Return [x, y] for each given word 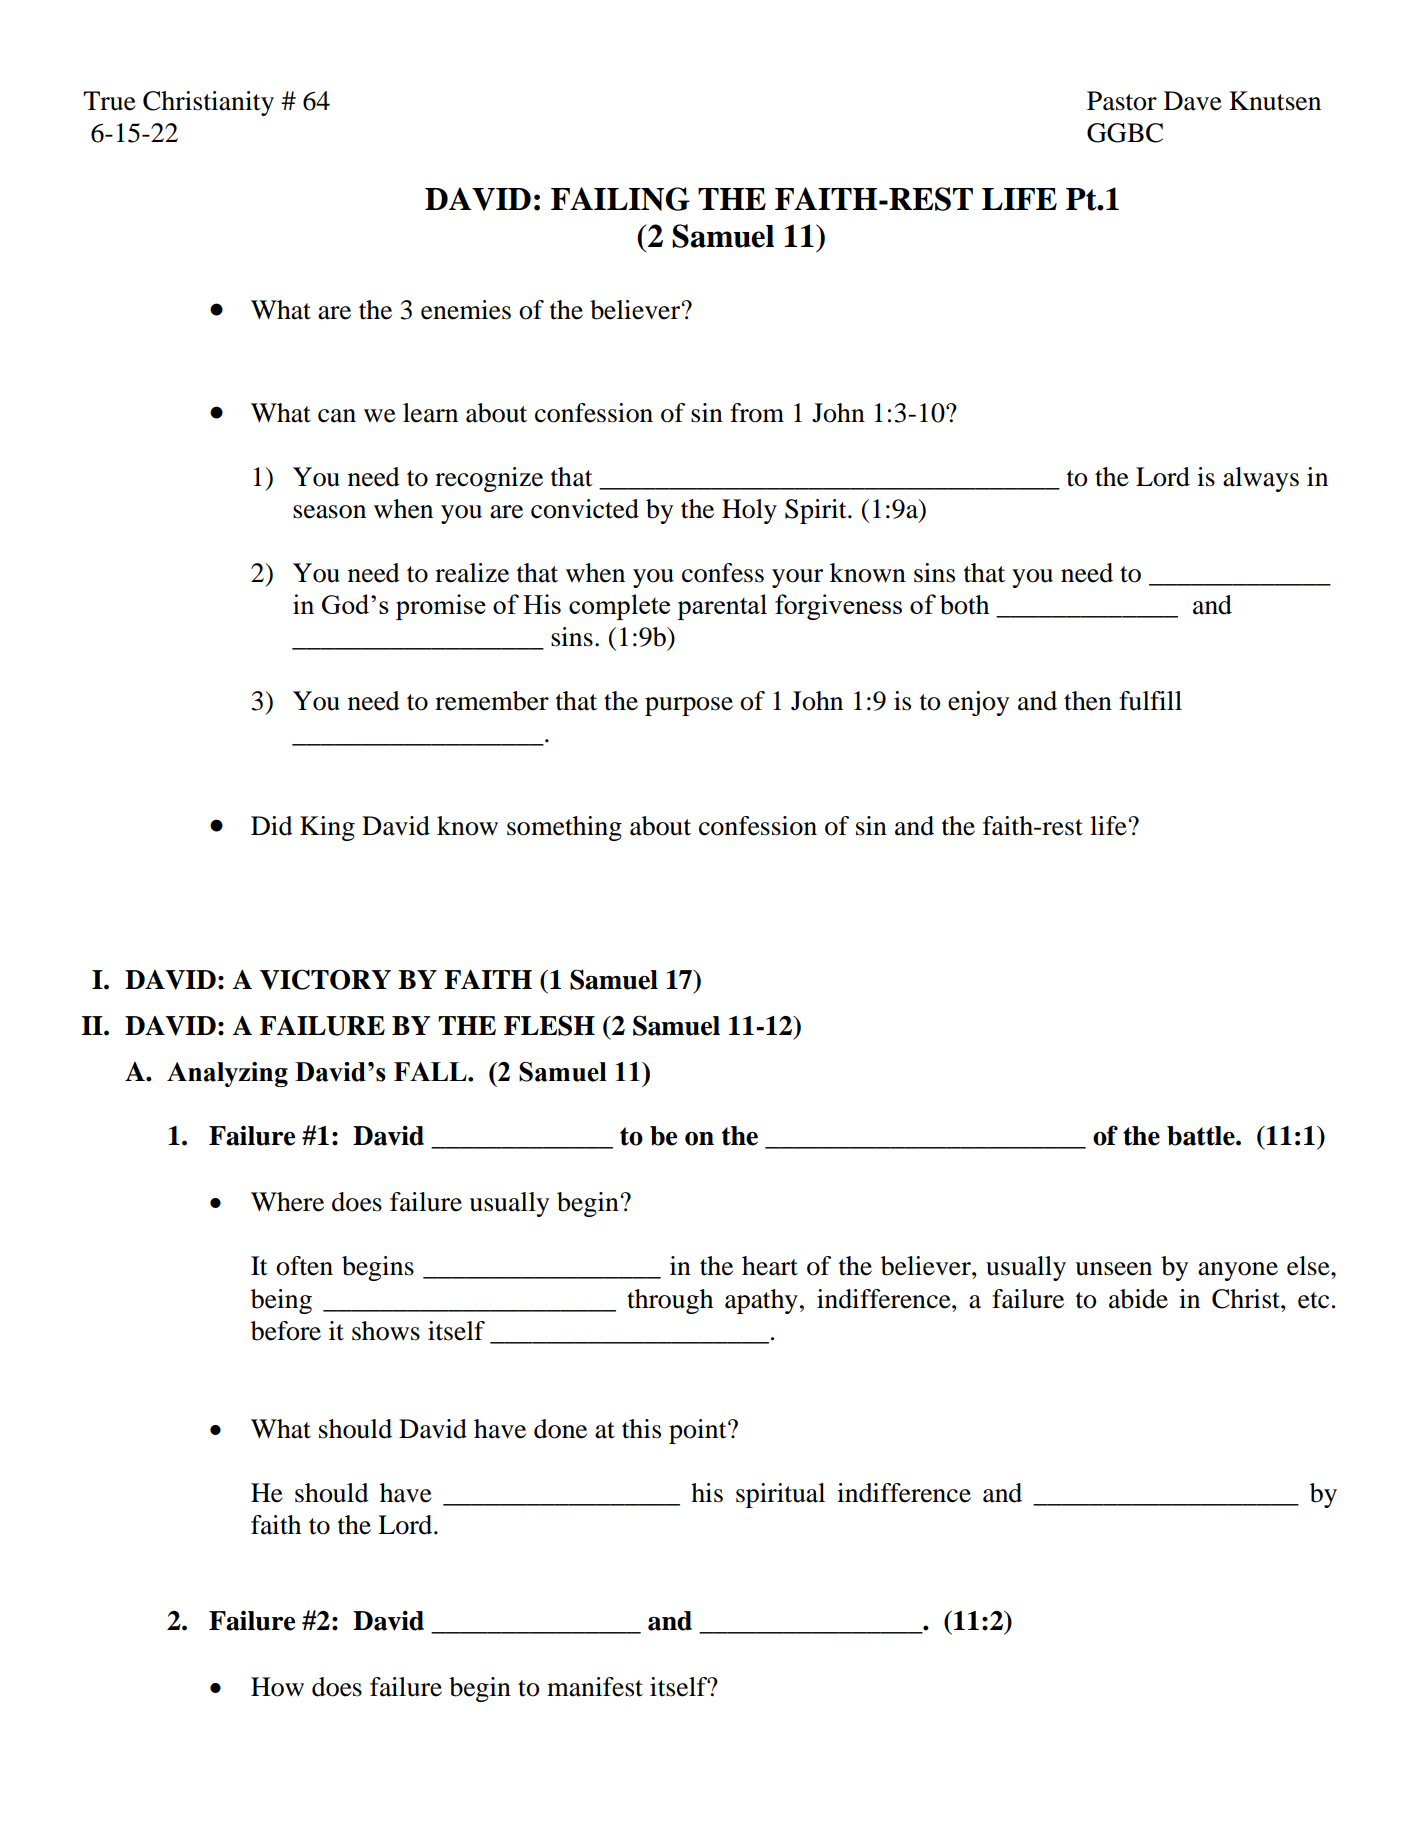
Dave [1193, 101]
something [564, 828]
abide [1138, 1299]
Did [272, 826]
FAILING [620, 199]
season [329, 512]
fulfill [1150, 701]
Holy [749, 511]
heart [770, 1266]
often [304, 1266]
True [109, 101]
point [699, 1431]
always [1261, 479]
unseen [1113, 1269]
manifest [595, 1687]
